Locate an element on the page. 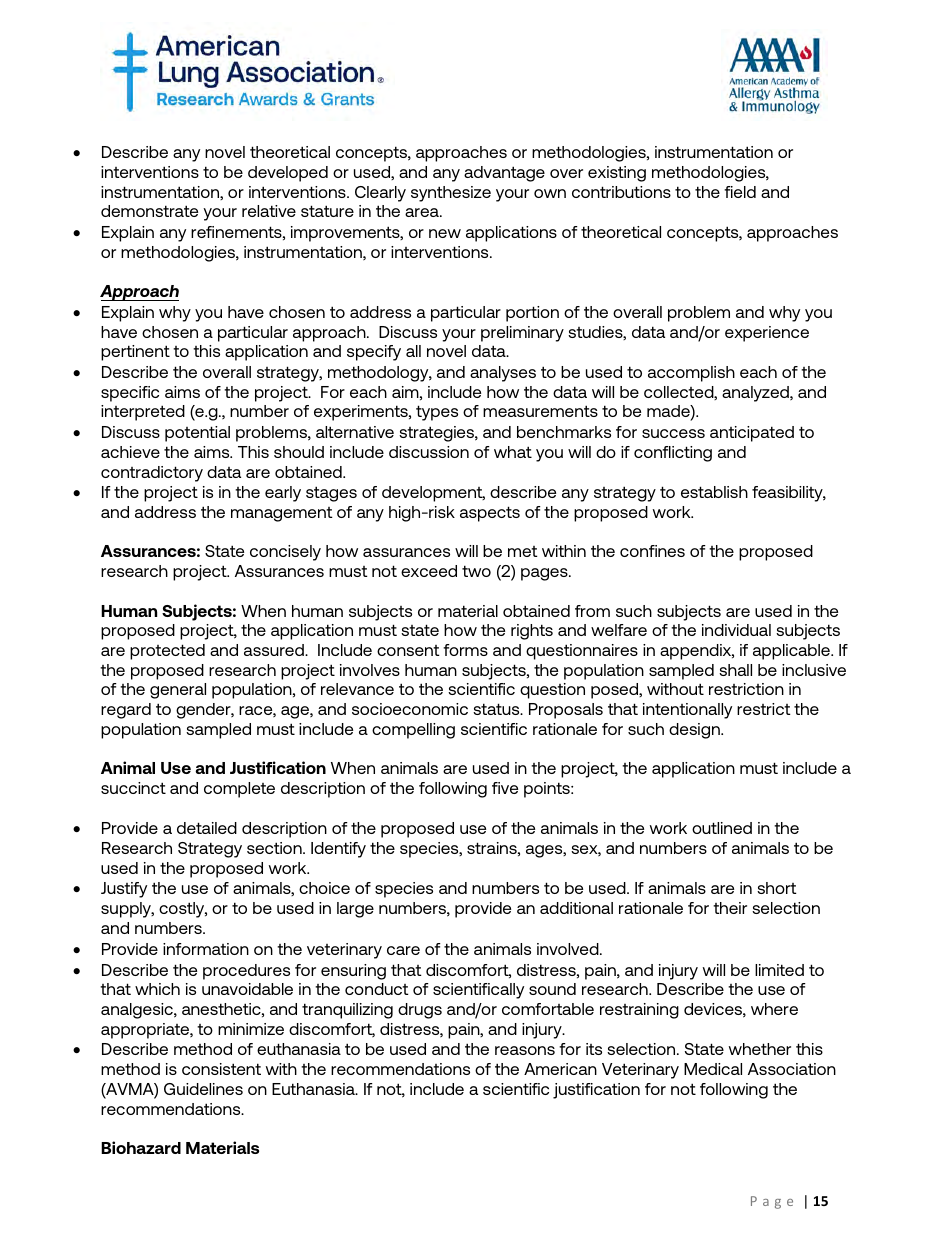 The width and height of the page is (952, 1233). Guidelines is located at coordinates (203, 1089).
